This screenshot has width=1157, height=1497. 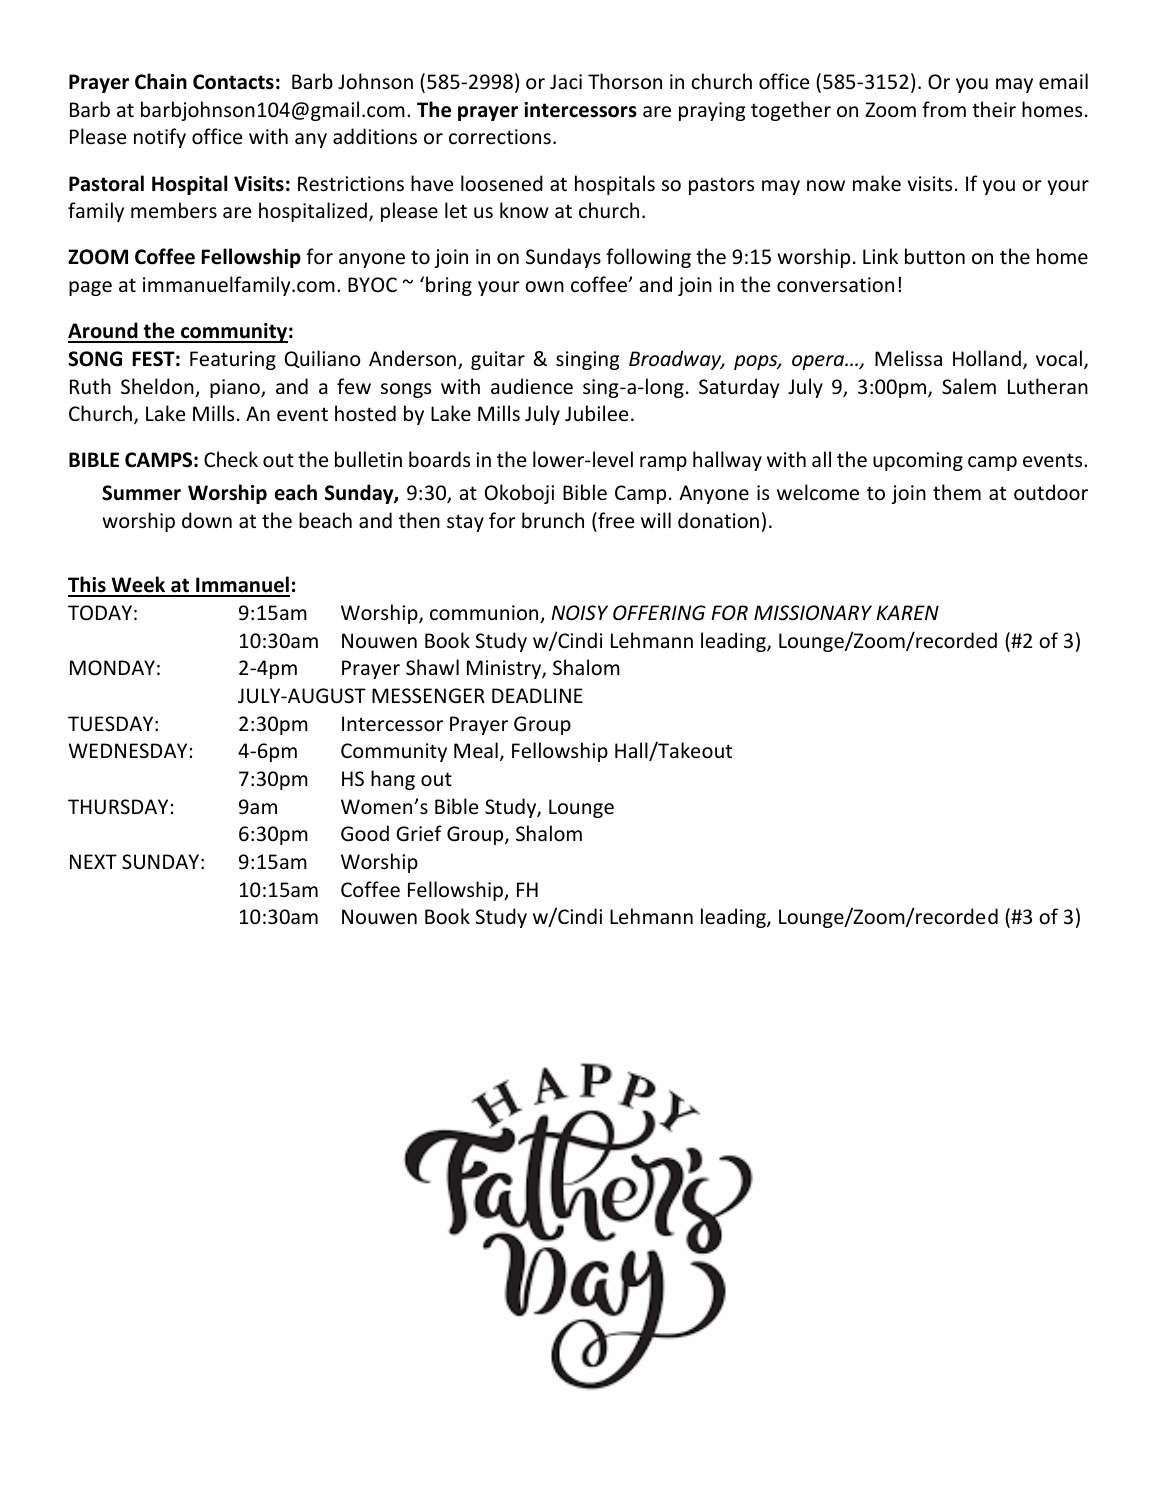 What do you see at coordinates (112, 667) in the screenshot?
I see `MONDAY` at bounding box center [112, 667].
